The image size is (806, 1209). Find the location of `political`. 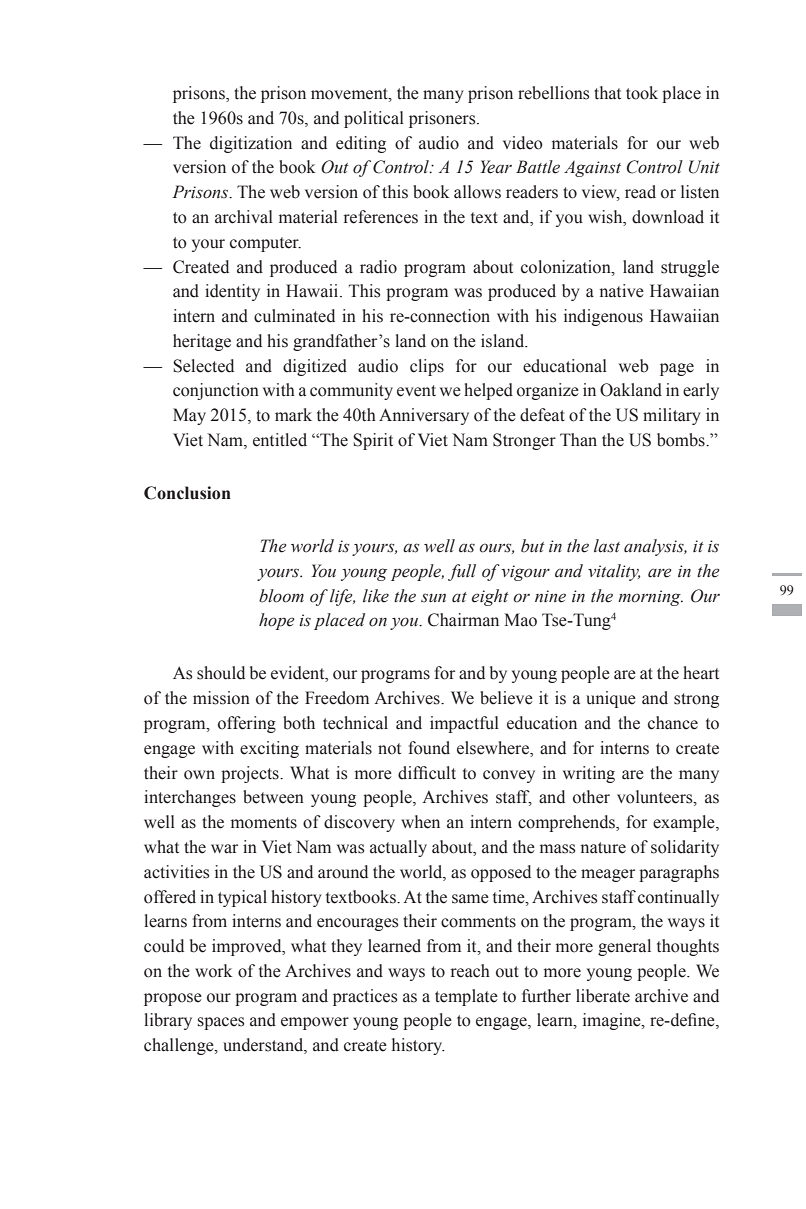

political is located at coordinates (374, 119).
